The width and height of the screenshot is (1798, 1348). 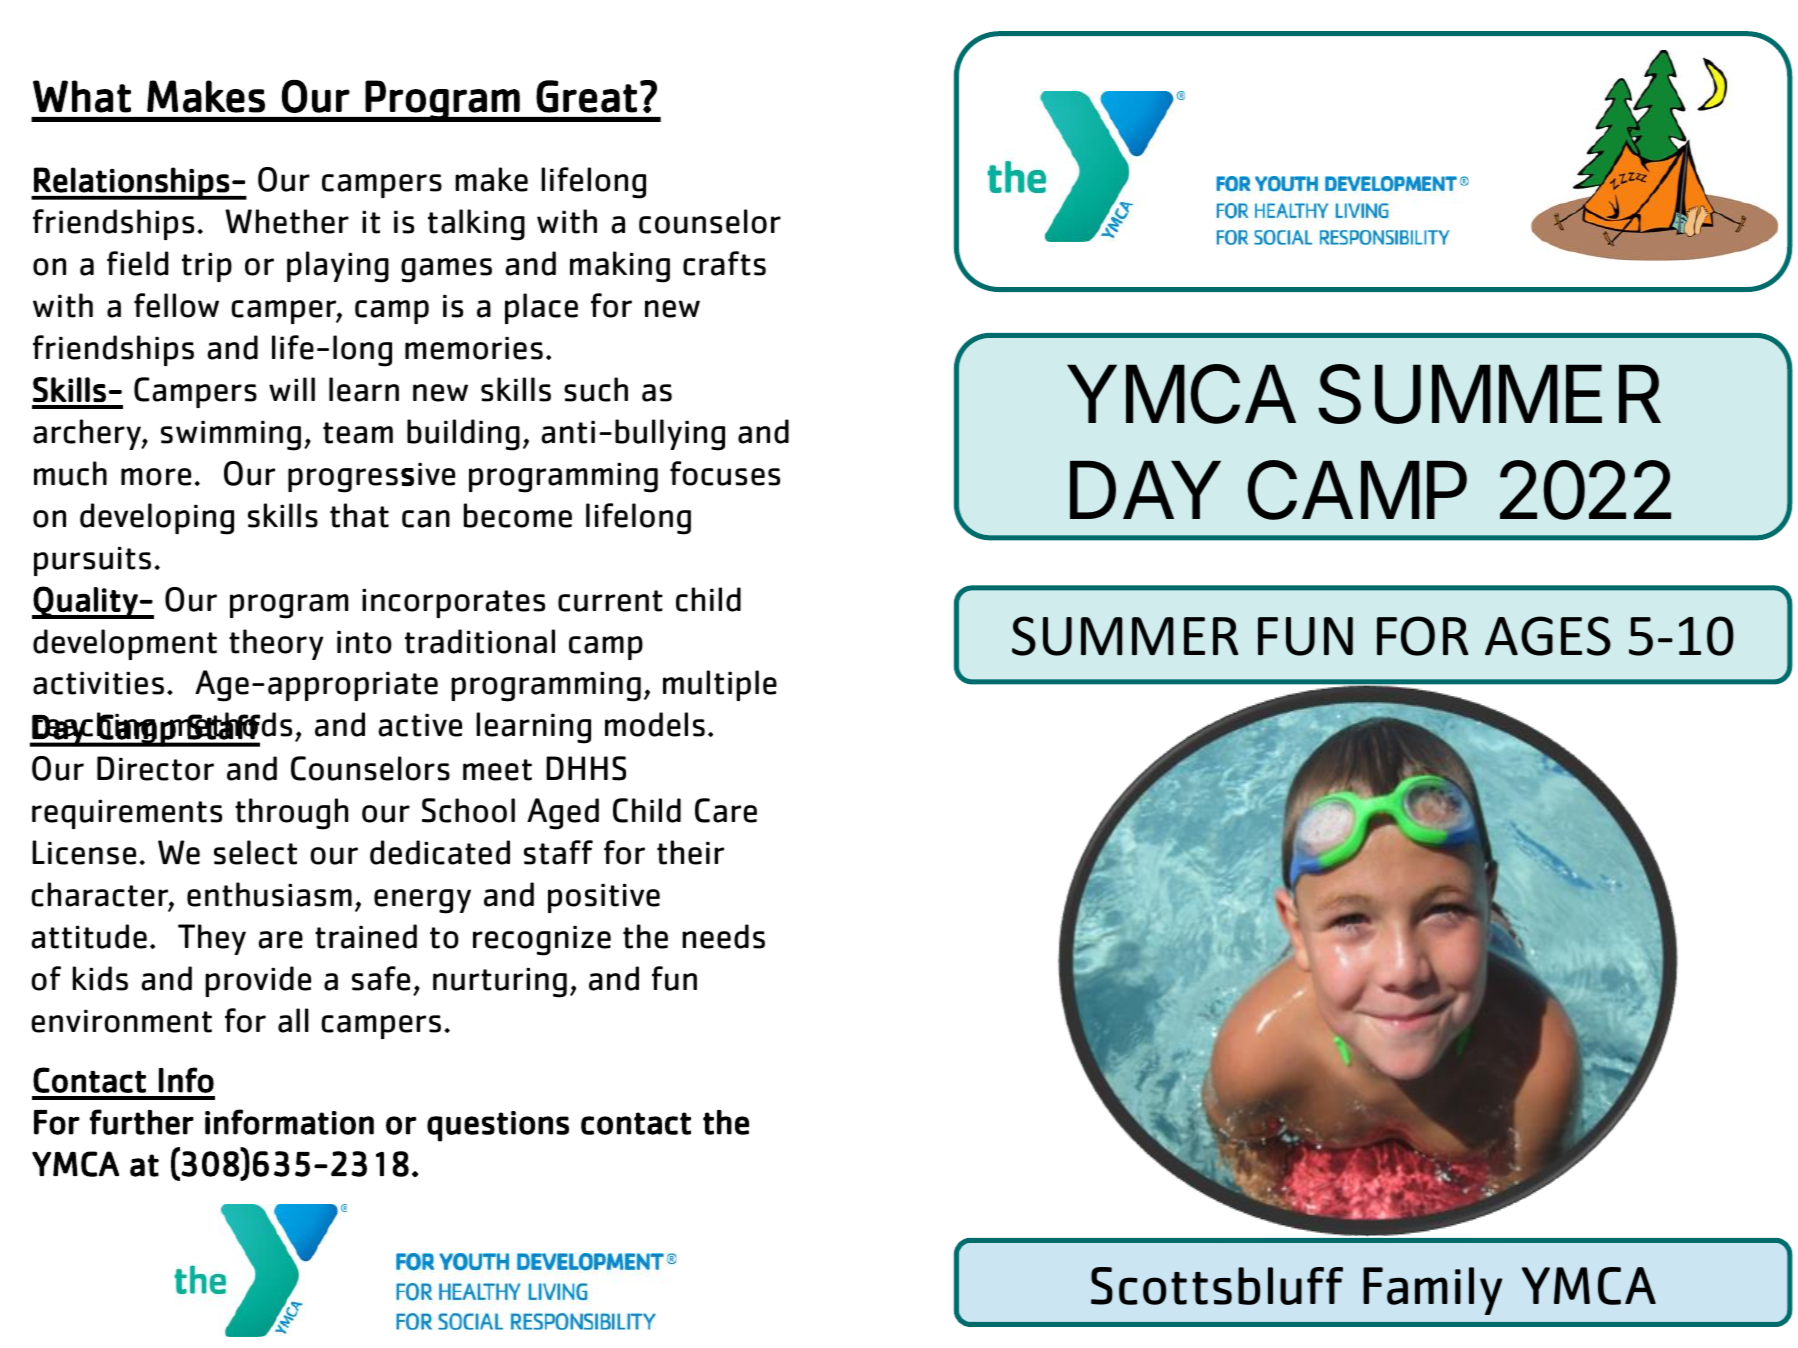 I want to click on What, so click(x=82, y=96).
